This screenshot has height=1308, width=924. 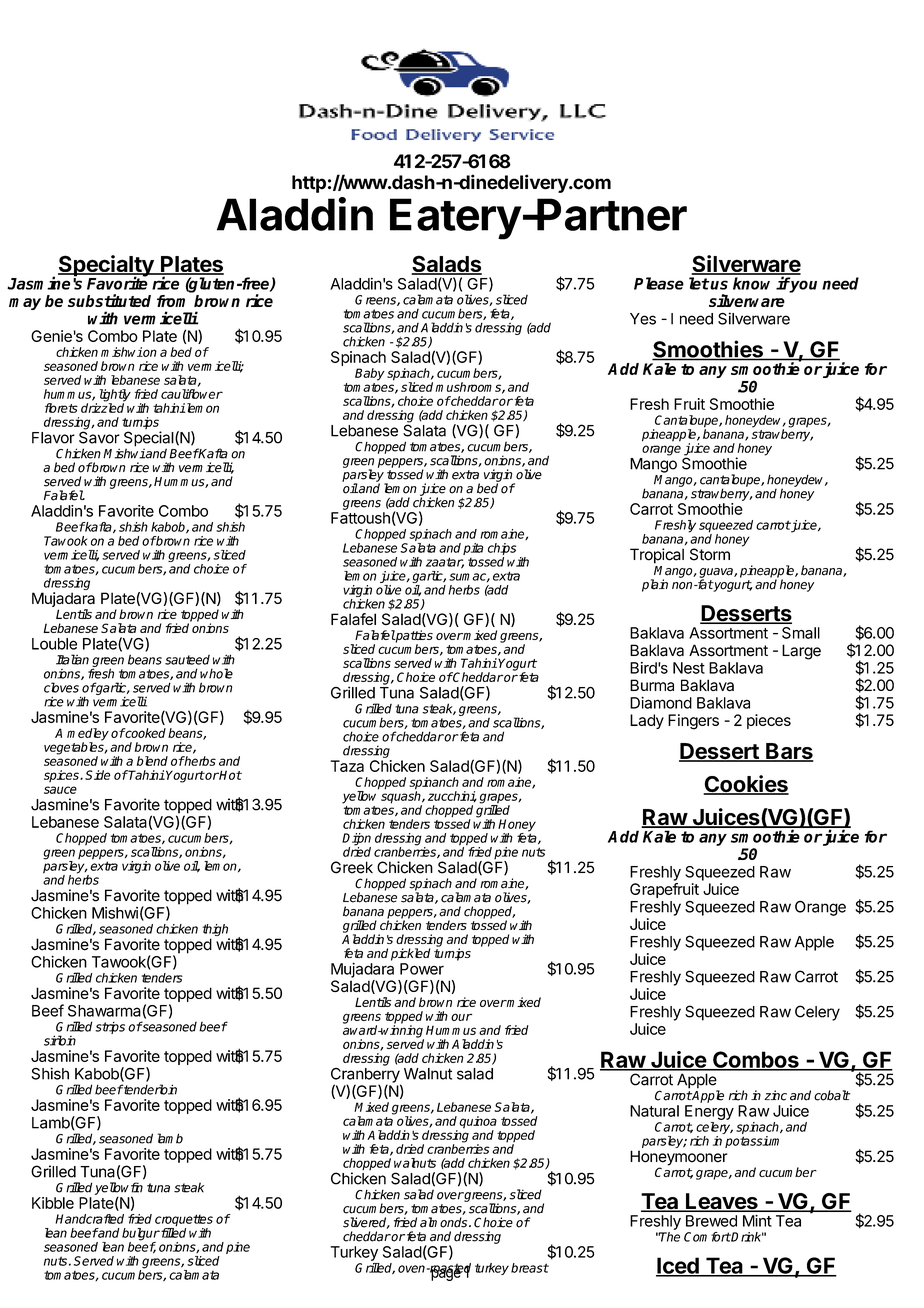 What do you see at coordinates (370, 374) in the screenshot?
I see `Baby` at bounding box center [370, 374].
